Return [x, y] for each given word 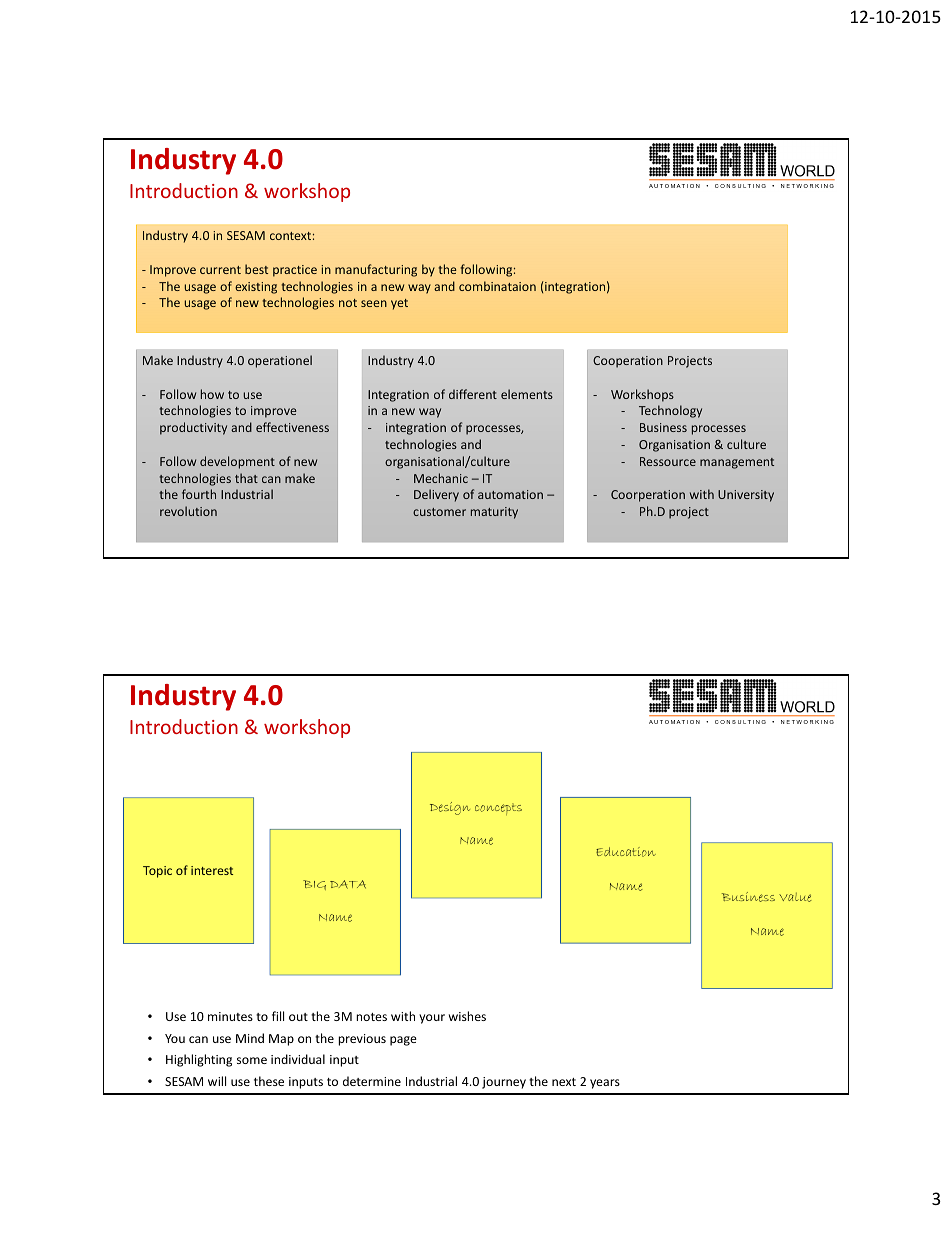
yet [399, 304]
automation [510, 494]
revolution [188, 511]
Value [795, 897]
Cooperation [628, 362]
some [252, 1060]
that [246, 478]
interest [212, 870]
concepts [498, 809]
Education [626, 852]
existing [256, 288]
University [746, 496]
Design [450, 808]
